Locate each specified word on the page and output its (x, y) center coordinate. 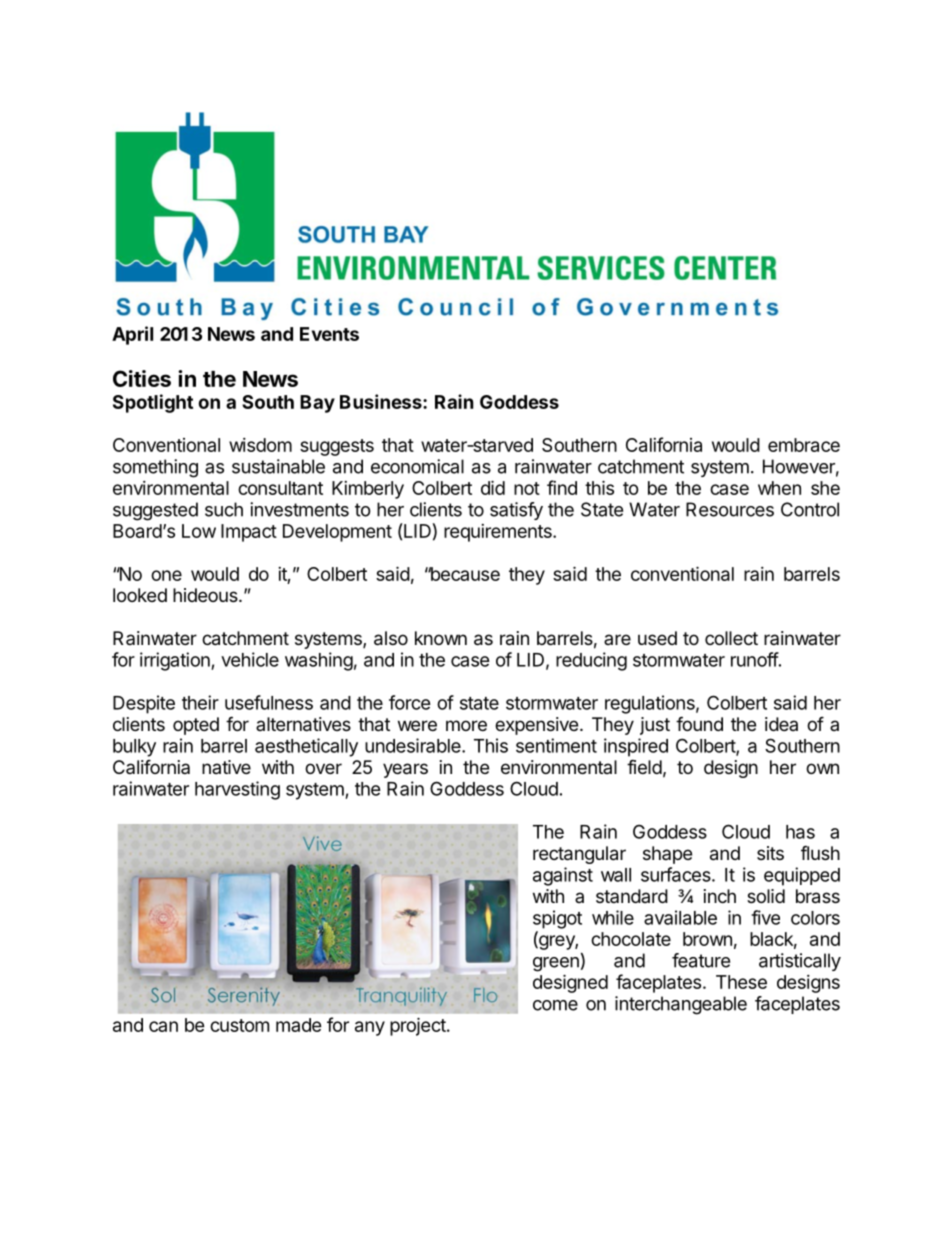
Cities (142, 378)
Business (382, 401)
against (563, 876)
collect (731, 638)
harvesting (237, 790)
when (779, 488)
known (441, 638)
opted (196, 726)
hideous (206, 595)
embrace (804, 445)
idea (781, 724)
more (466, 725)
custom (239, 1025)
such (224, 509)
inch (720, 896)
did (493, 487)
